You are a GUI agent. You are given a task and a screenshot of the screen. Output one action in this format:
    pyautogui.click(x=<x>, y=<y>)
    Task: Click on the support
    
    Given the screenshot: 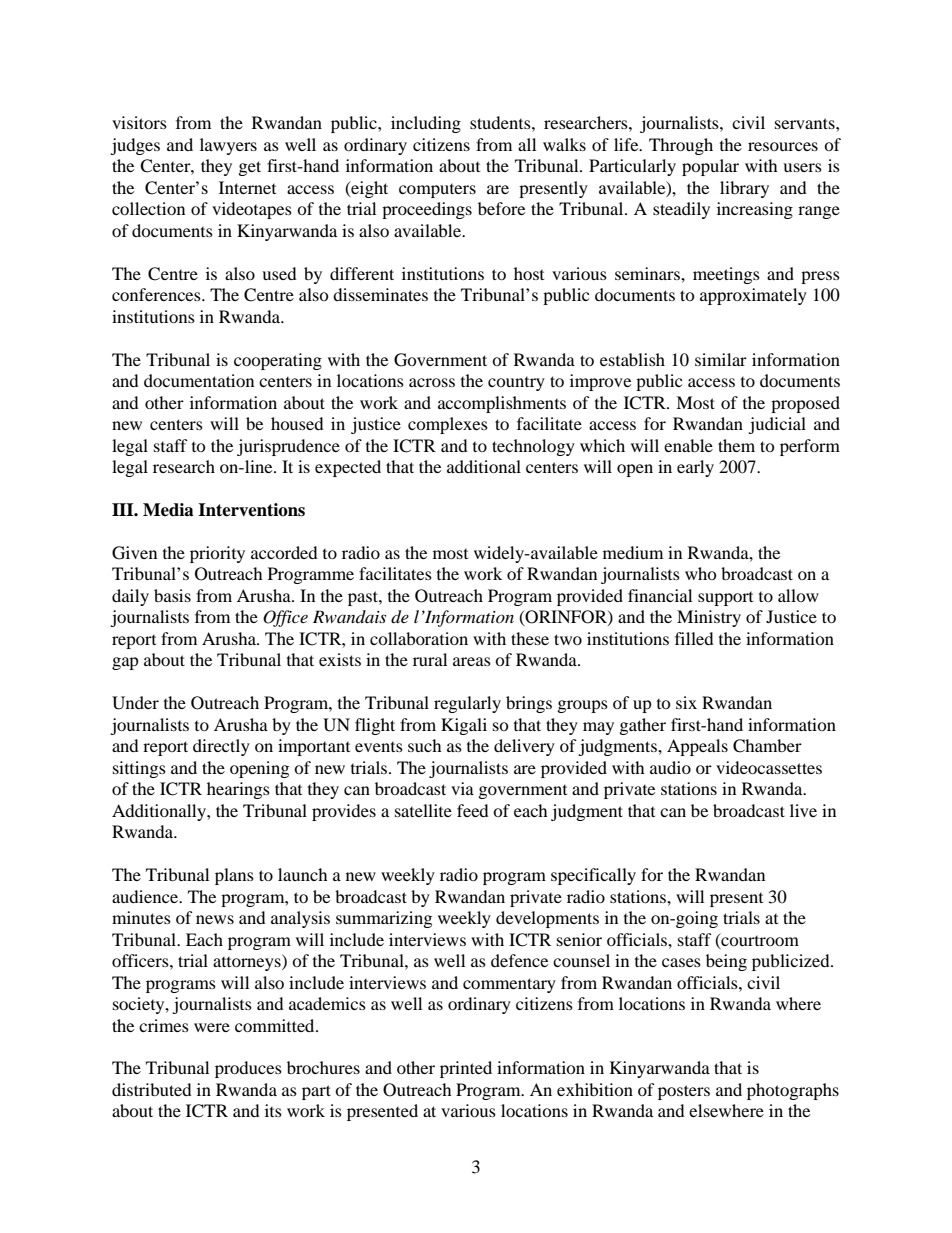 What is the action you would take?
    pyautogui.click(x=725, y=599)
